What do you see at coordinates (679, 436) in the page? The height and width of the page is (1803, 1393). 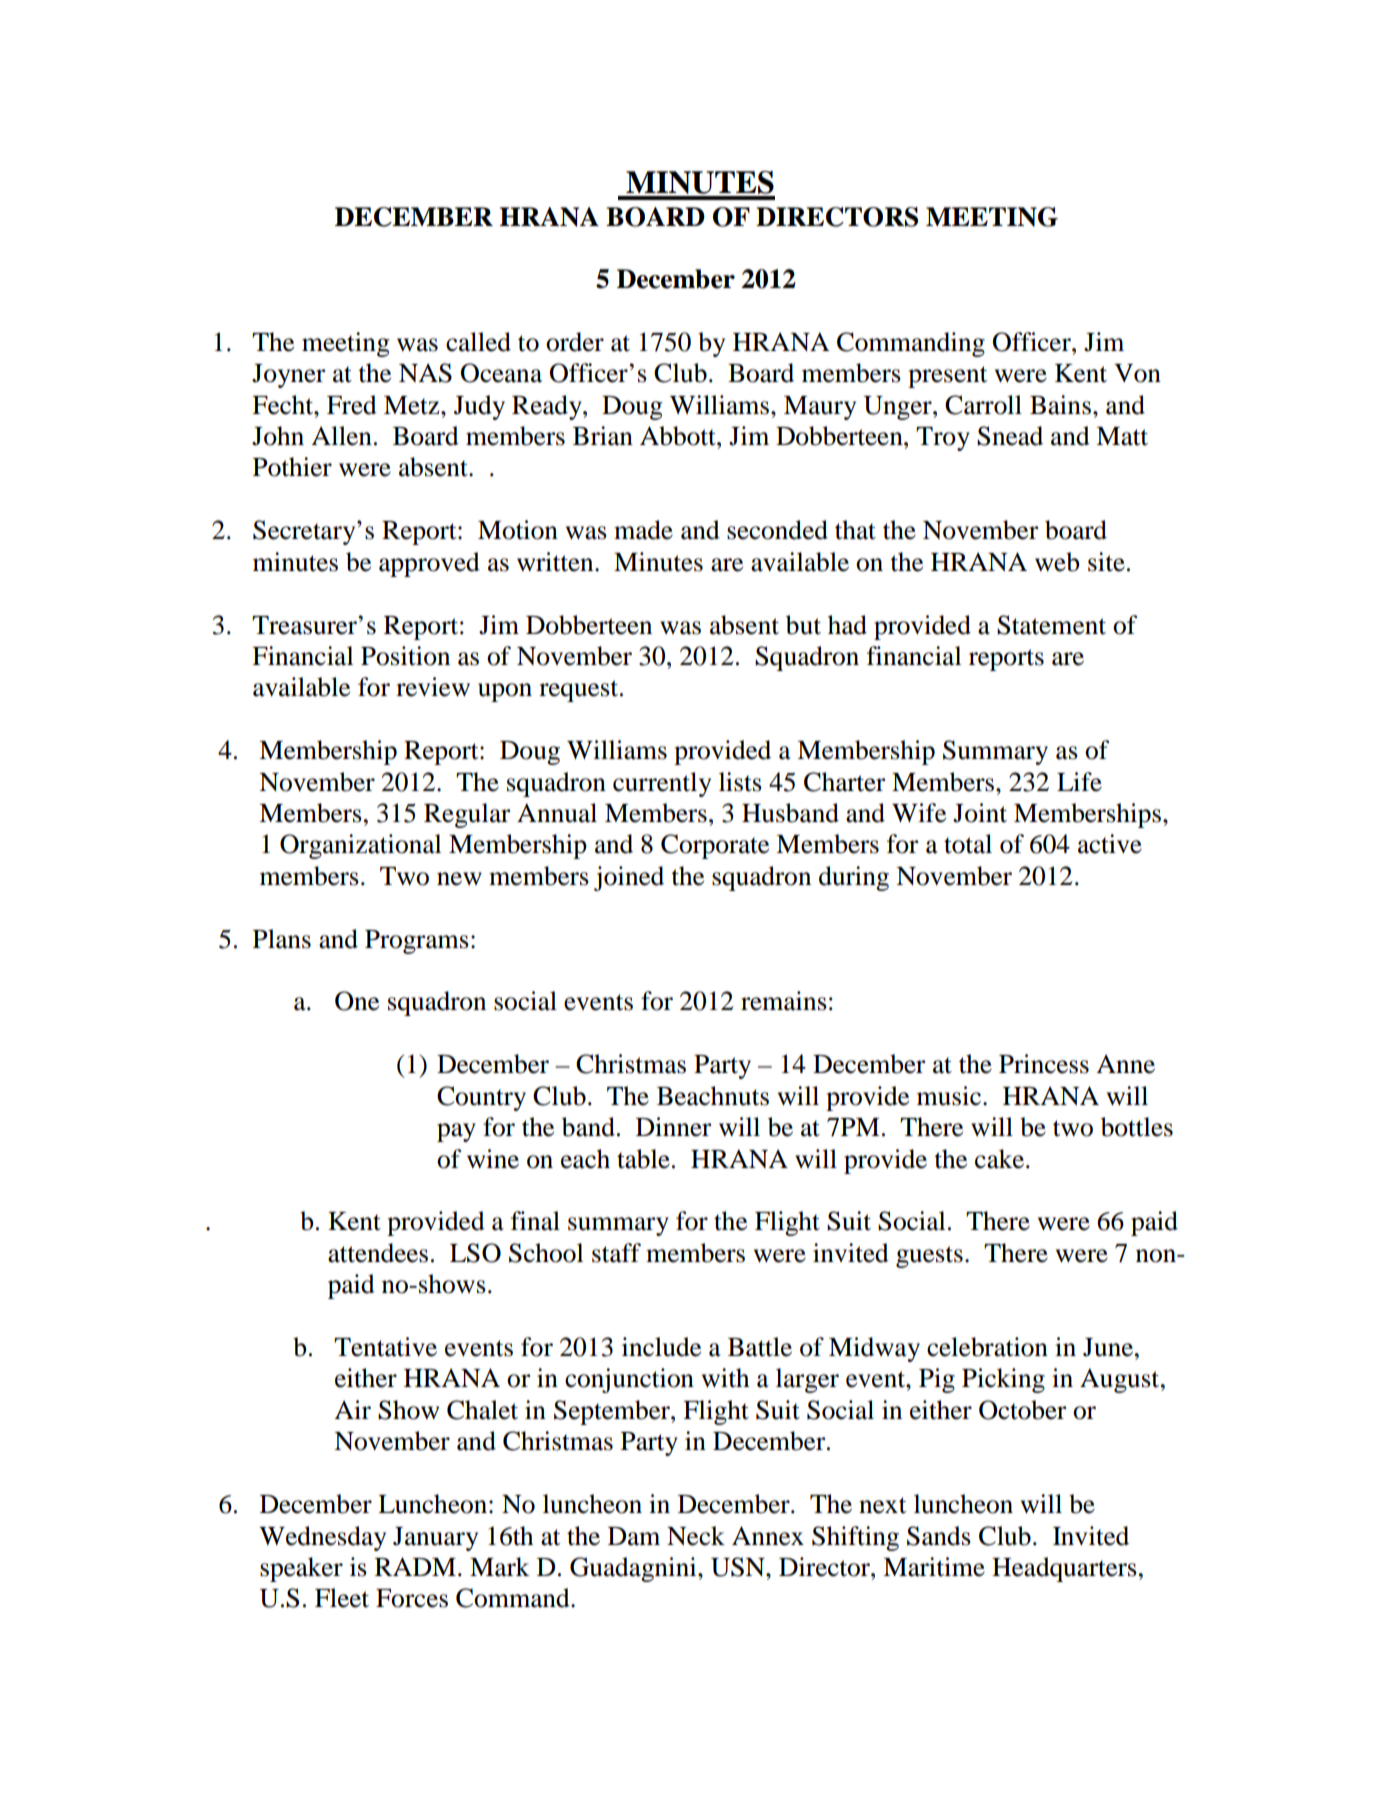 I see `Abbott` at bounding box center [679, 436].
